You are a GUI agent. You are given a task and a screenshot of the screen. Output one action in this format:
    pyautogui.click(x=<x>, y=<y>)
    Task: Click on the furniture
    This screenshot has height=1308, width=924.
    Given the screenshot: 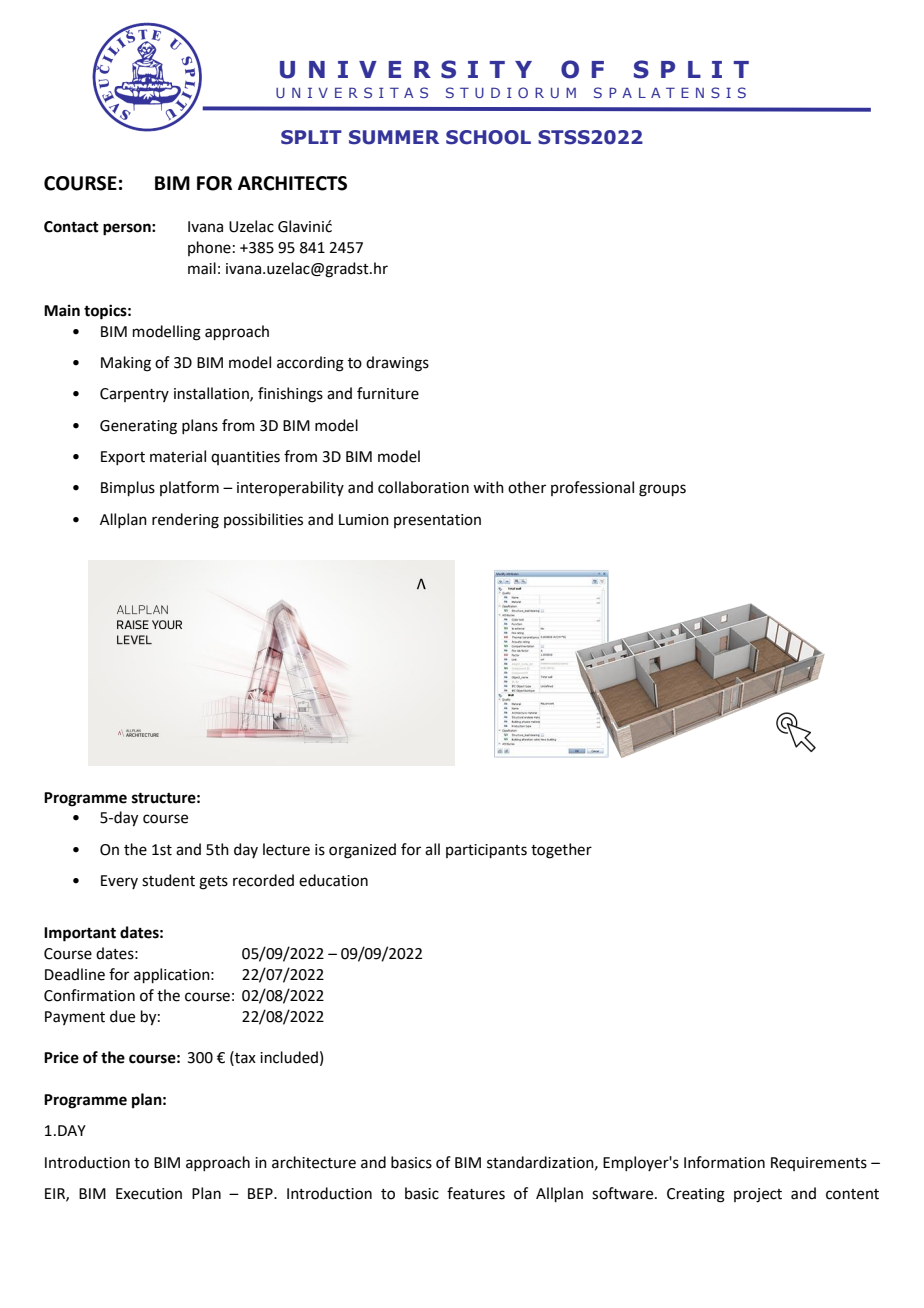 What is the action you would take?
    pyautogui.click(x=388, y=393)
